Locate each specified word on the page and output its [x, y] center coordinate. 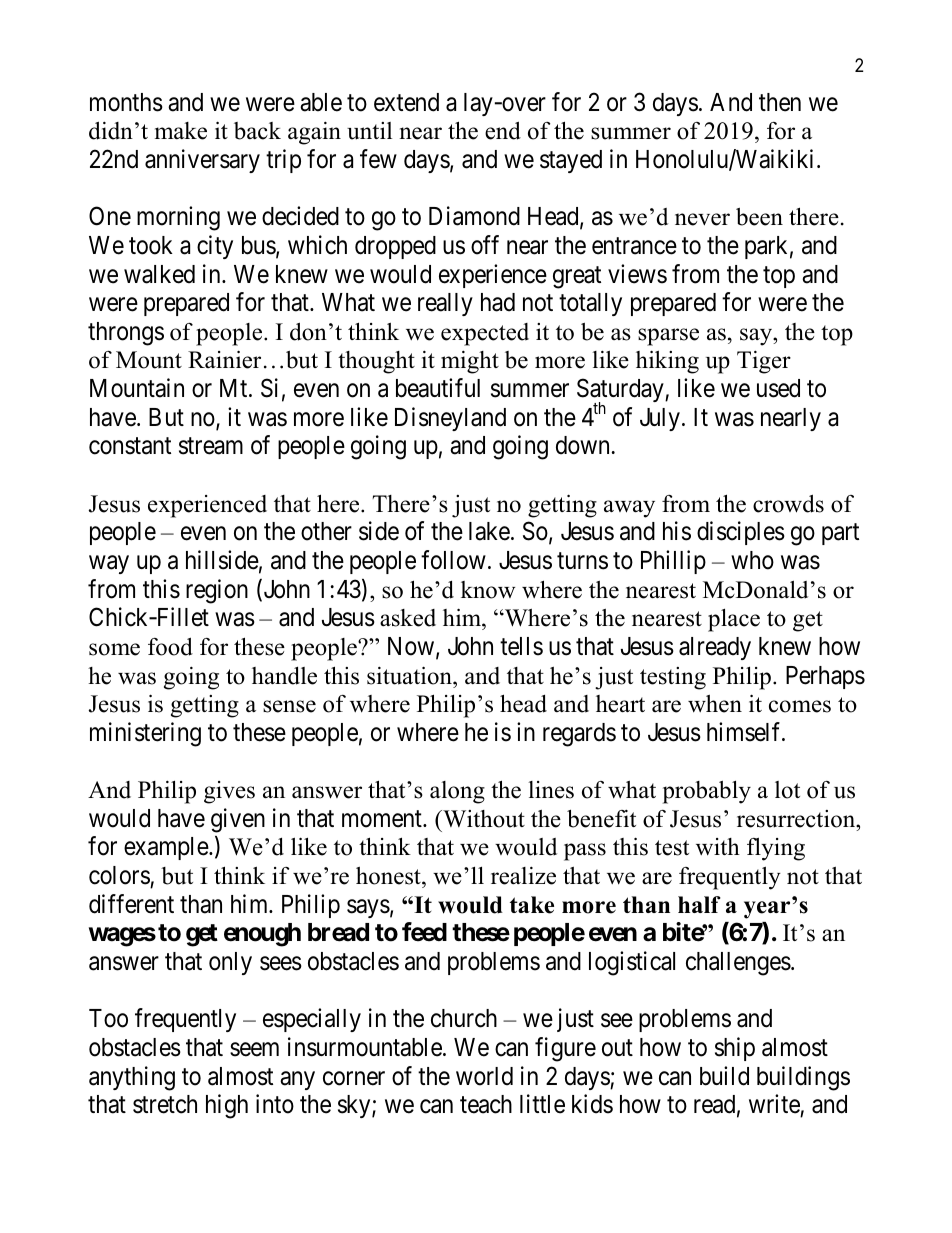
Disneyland [450, 419]
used [778, 388]
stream [211, 446]
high [227, 1106]
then [780, 102]
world [484, 1076]
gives [229, 792]
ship [735, 1049]
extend [406, 102]
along [457, 792]
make [181, 131]
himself [745, 732]
